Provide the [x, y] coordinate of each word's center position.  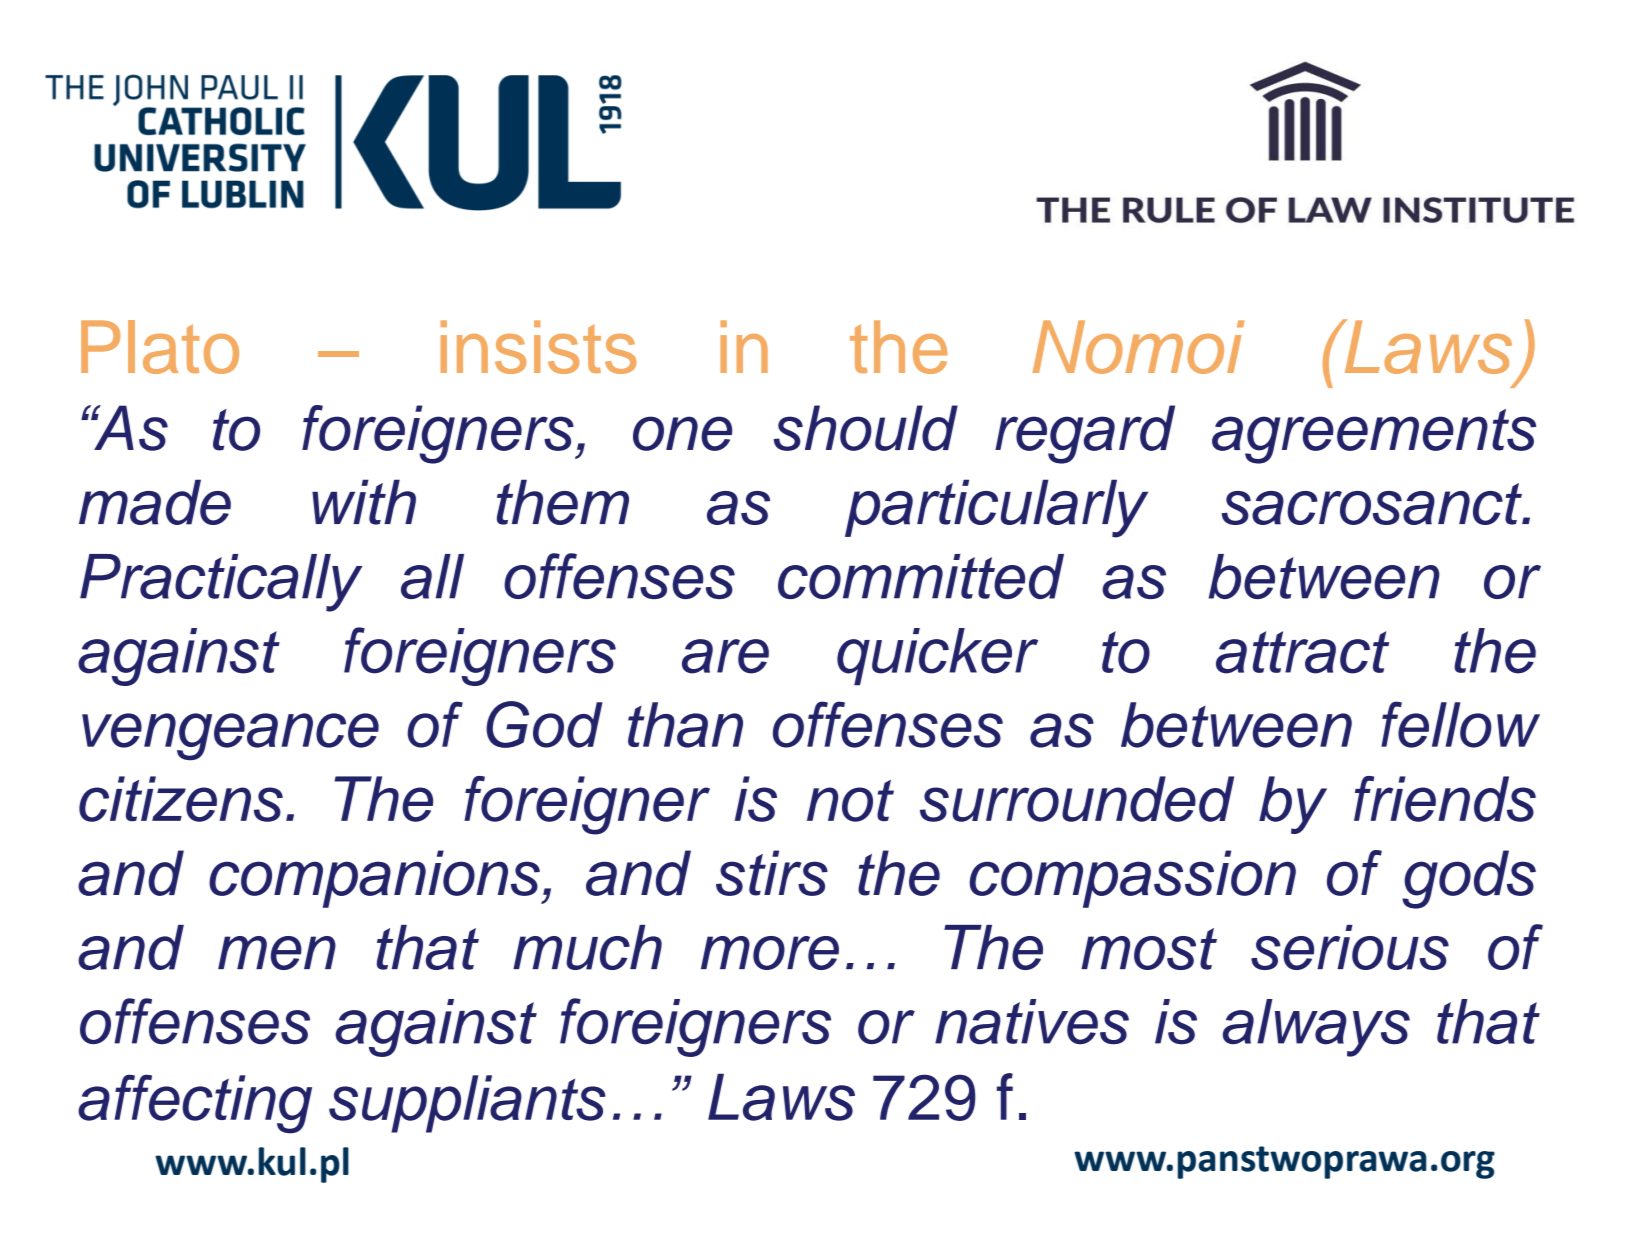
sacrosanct [1373, 504]
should [866, 428]
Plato [160, 347]
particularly [996, 508]
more [770, 953]
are [725, 656]
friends [1445, 799]
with [364, 502]
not [850, 801]
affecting [195, 1104]
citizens [181, 799]
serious [1350, 947]
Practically [221, 583]
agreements [1374, 436]
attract [1302, 652]
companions [375, 879]
